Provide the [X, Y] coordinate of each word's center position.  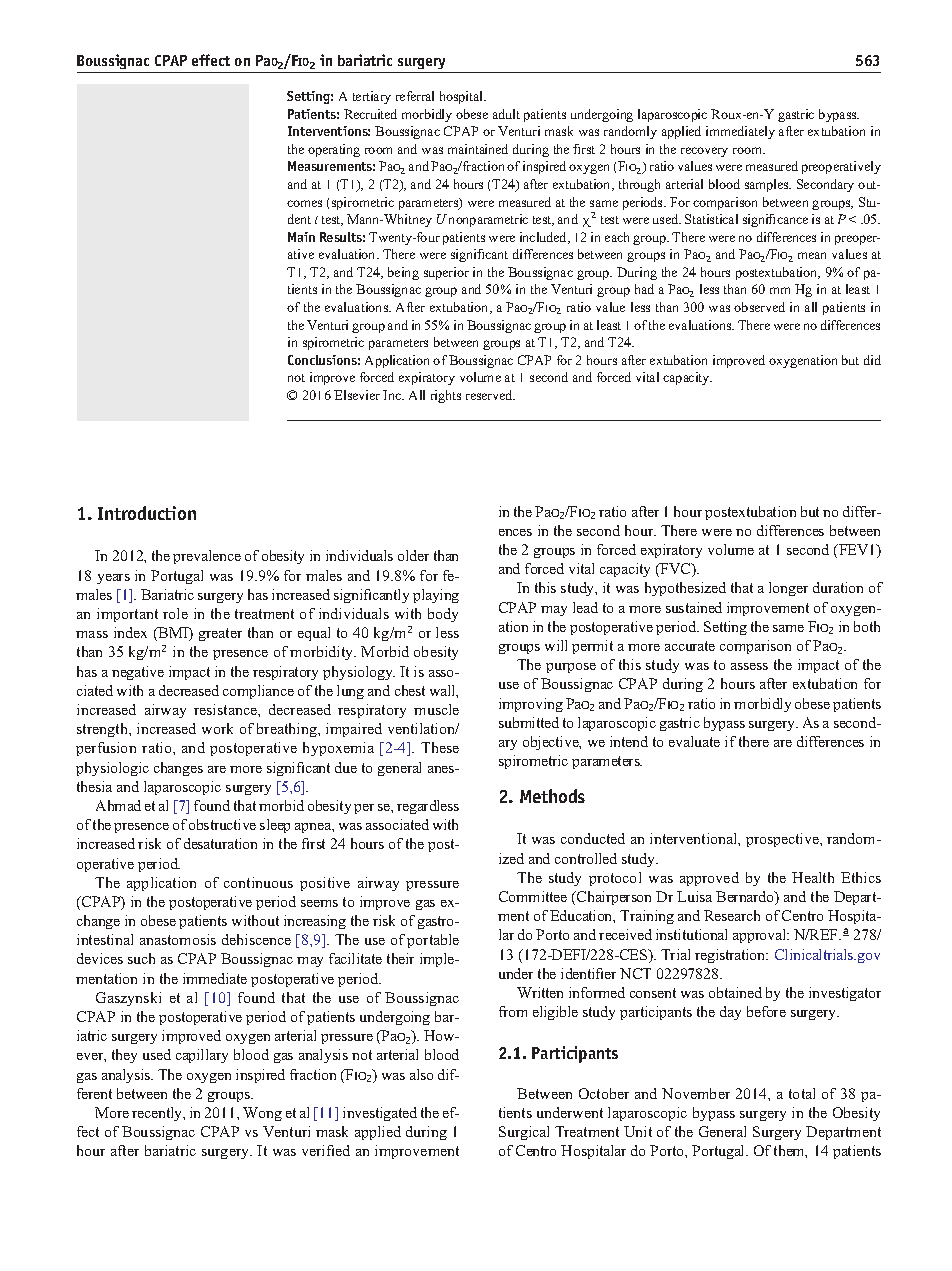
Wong [262, 1114]
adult [506, 114]
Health [813, 877]
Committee [533, 896]
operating [334, 150]
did [872, 360]
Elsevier [357, 395]
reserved [490, 395]
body [443, 615]
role [175, 613]
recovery [704, 152]
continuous [258, 882]
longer [788, 589]
